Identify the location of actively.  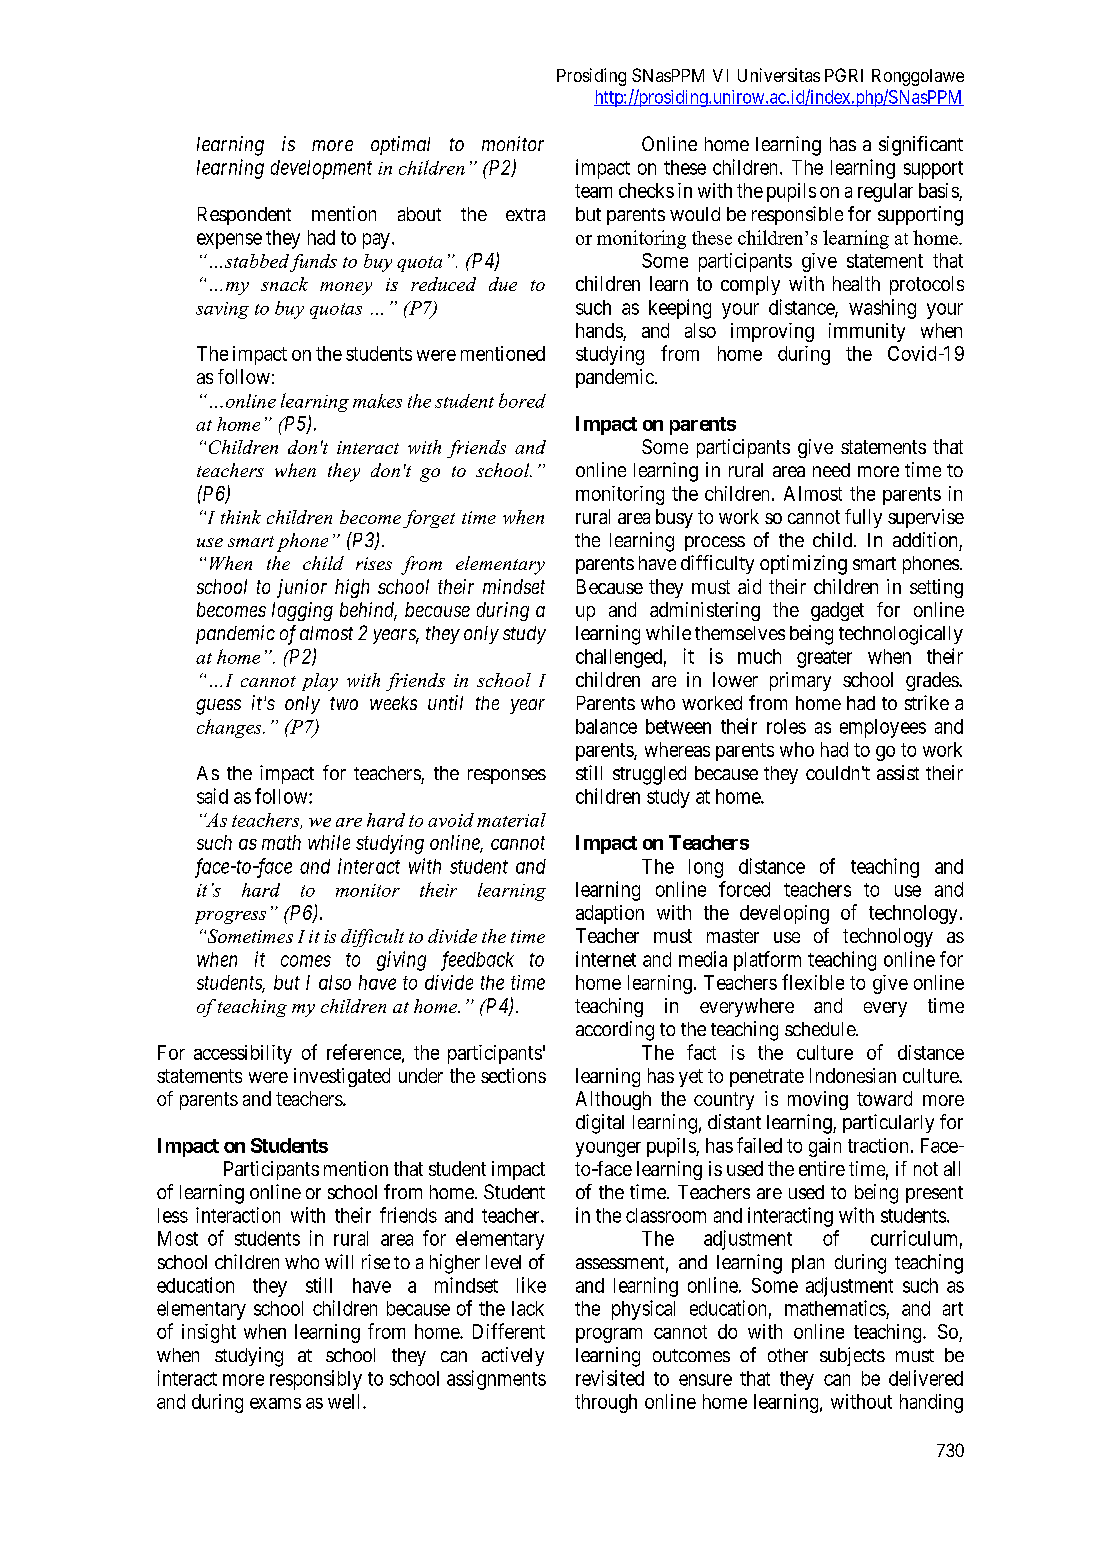
(513, 1356).
